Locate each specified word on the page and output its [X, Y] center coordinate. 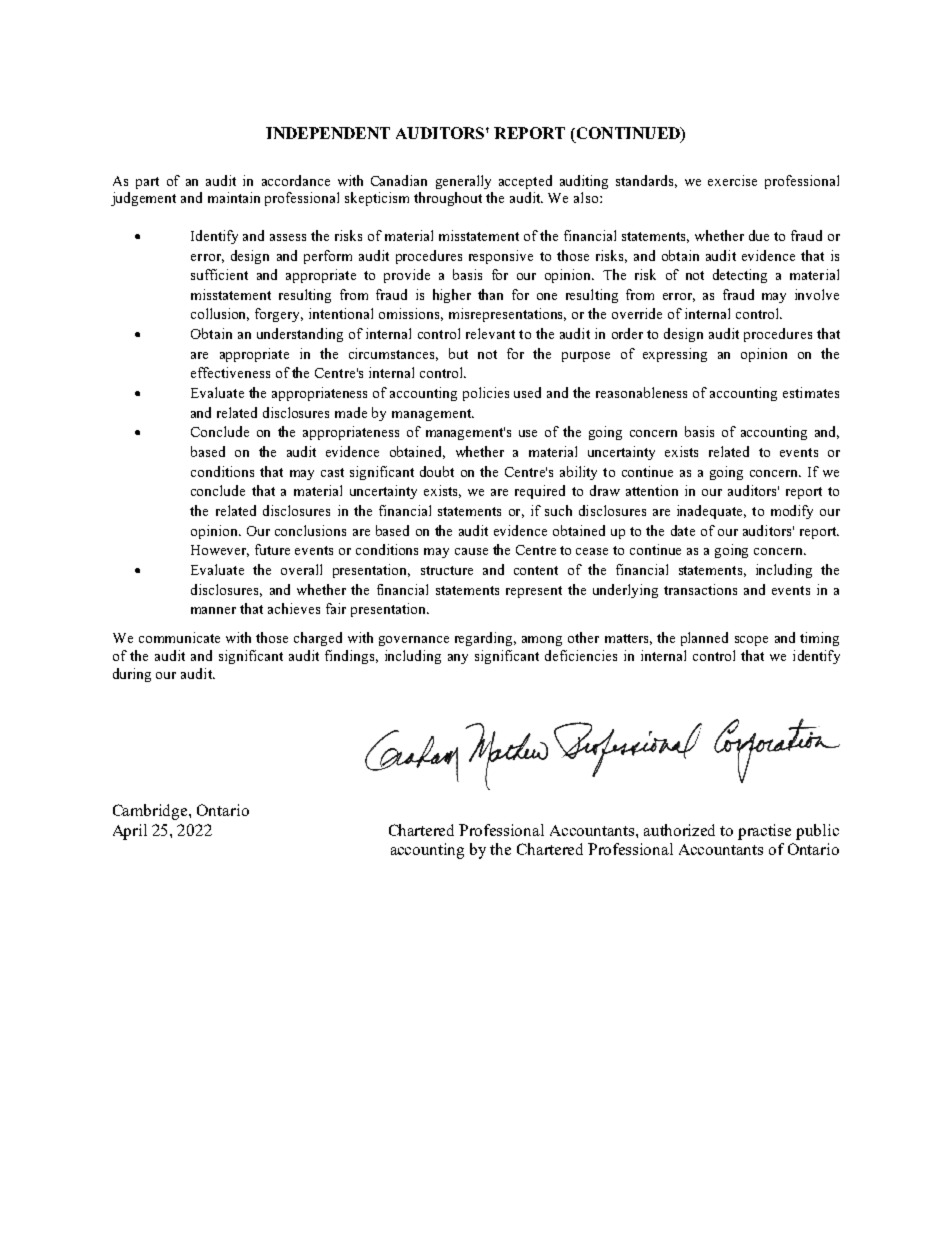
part [147, 183]
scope [751, 641]
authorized [679, 830]
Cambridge [151, 812]
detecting [740, 276]
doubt [437, 471]
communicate [179, 637]
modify [792, 512]
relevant [490, 333]
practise [764, 832]
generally [463, 182]
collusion [220, 314]
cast [332, 472]
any [458, 659]
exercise [732, 180]
